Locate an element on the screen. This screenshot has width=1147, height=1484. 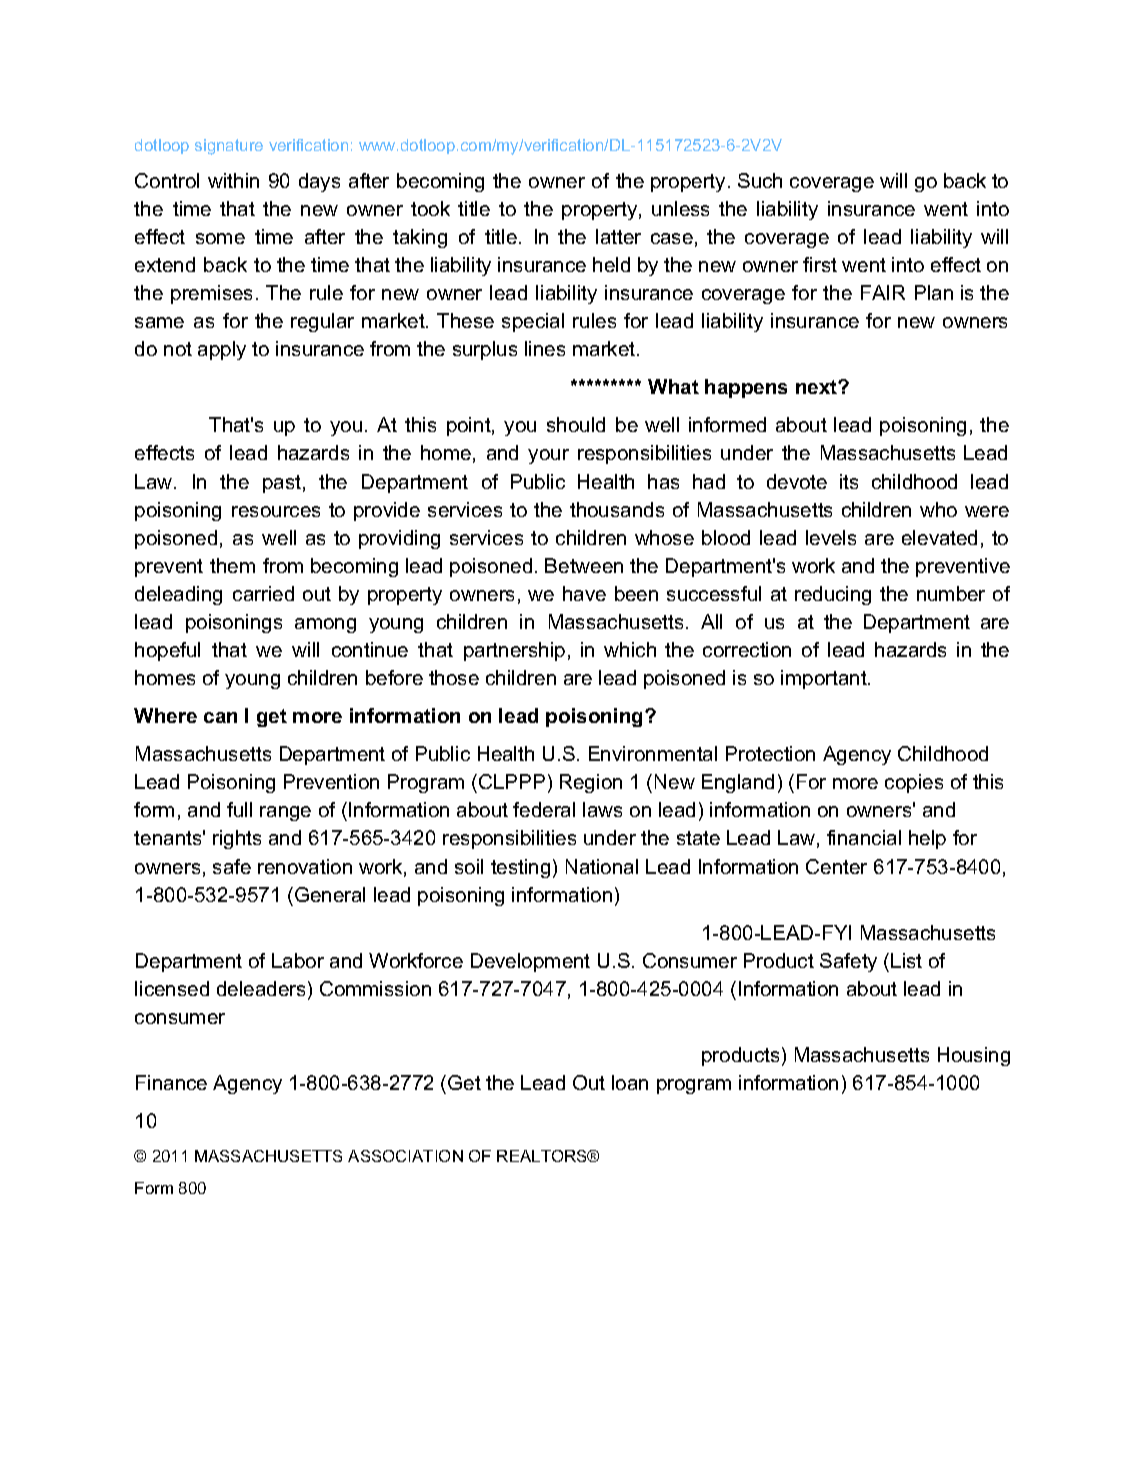
loan is located at coordinates (630, 1082).
